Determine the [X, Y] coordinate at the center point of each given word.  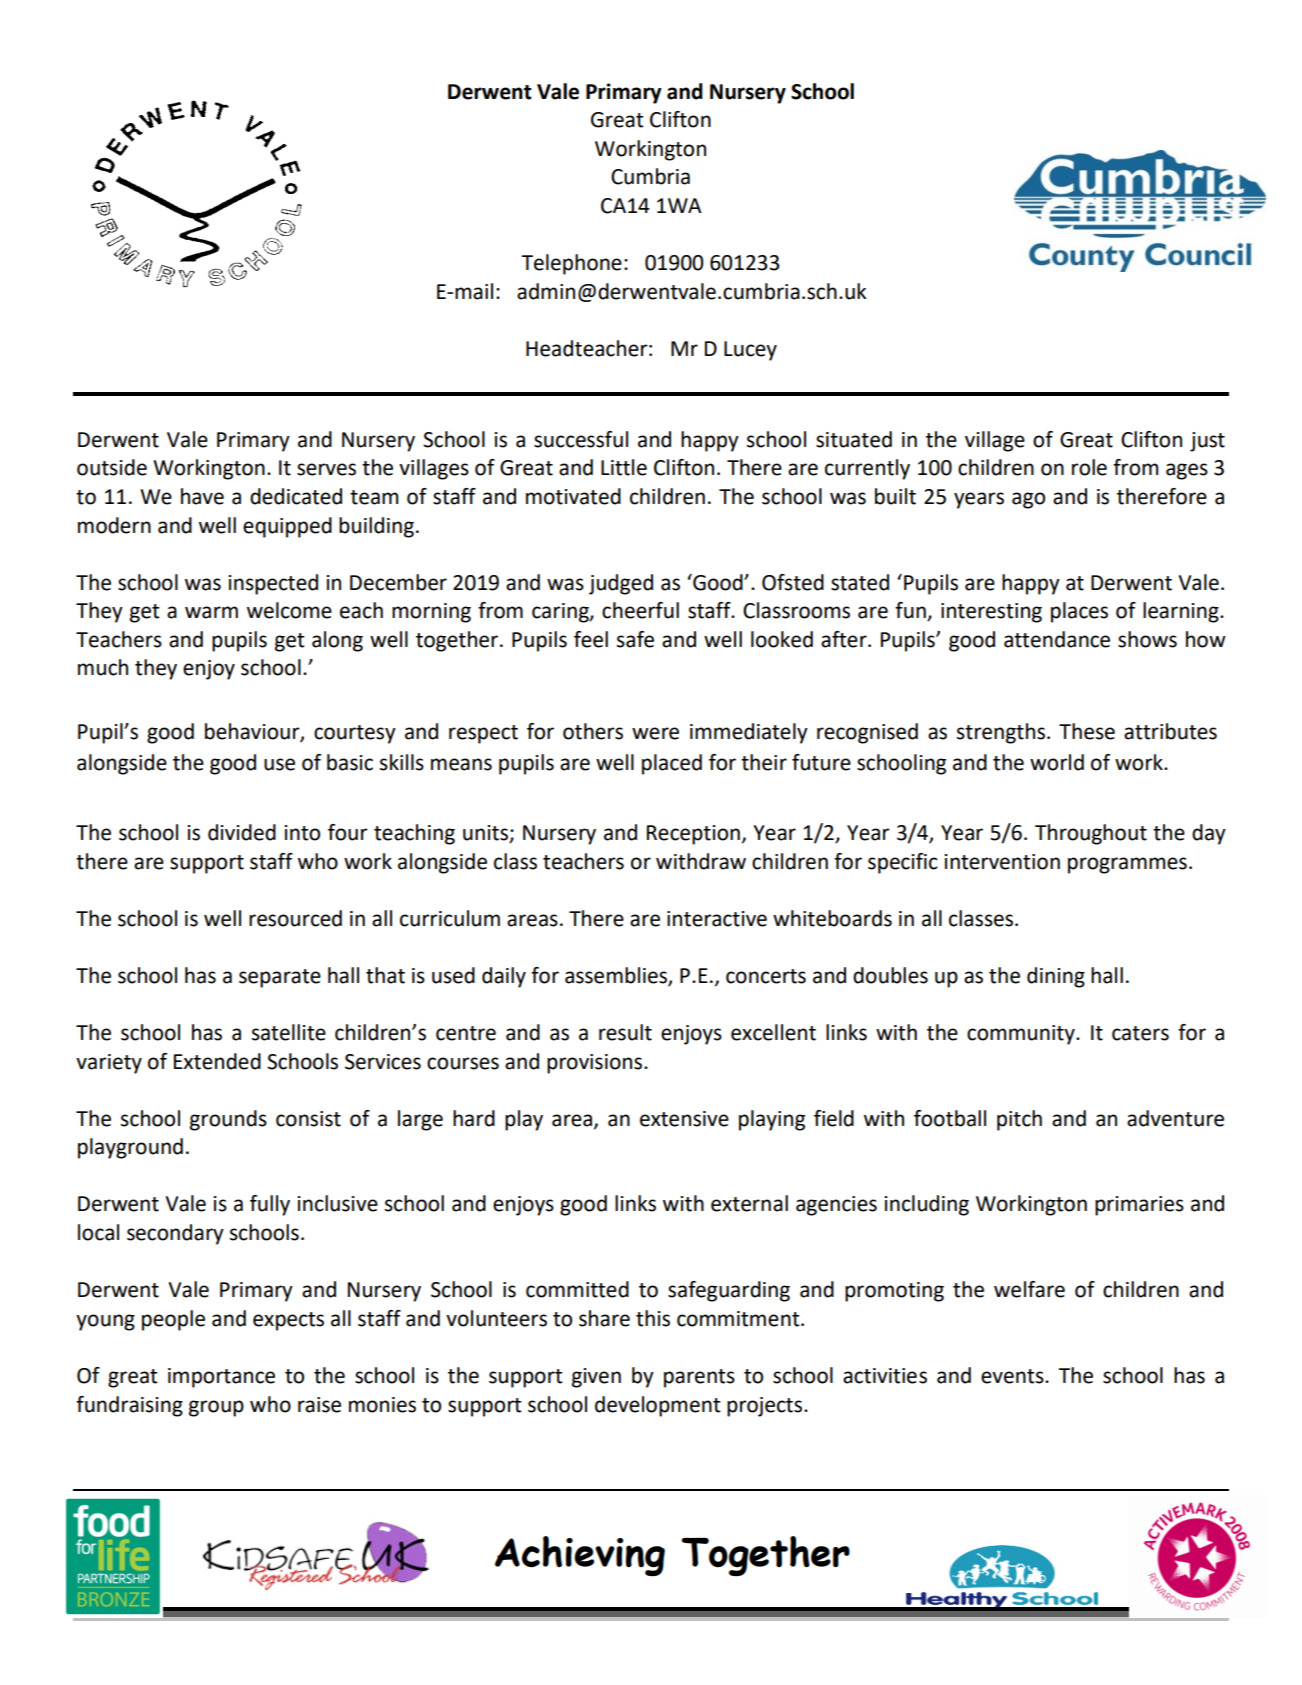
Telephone [571, 264]
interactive [717, 919]
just [1207, 442]
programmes [1127, 865]
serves [326, 469]
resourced [295, 918]
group [216, 1408]
